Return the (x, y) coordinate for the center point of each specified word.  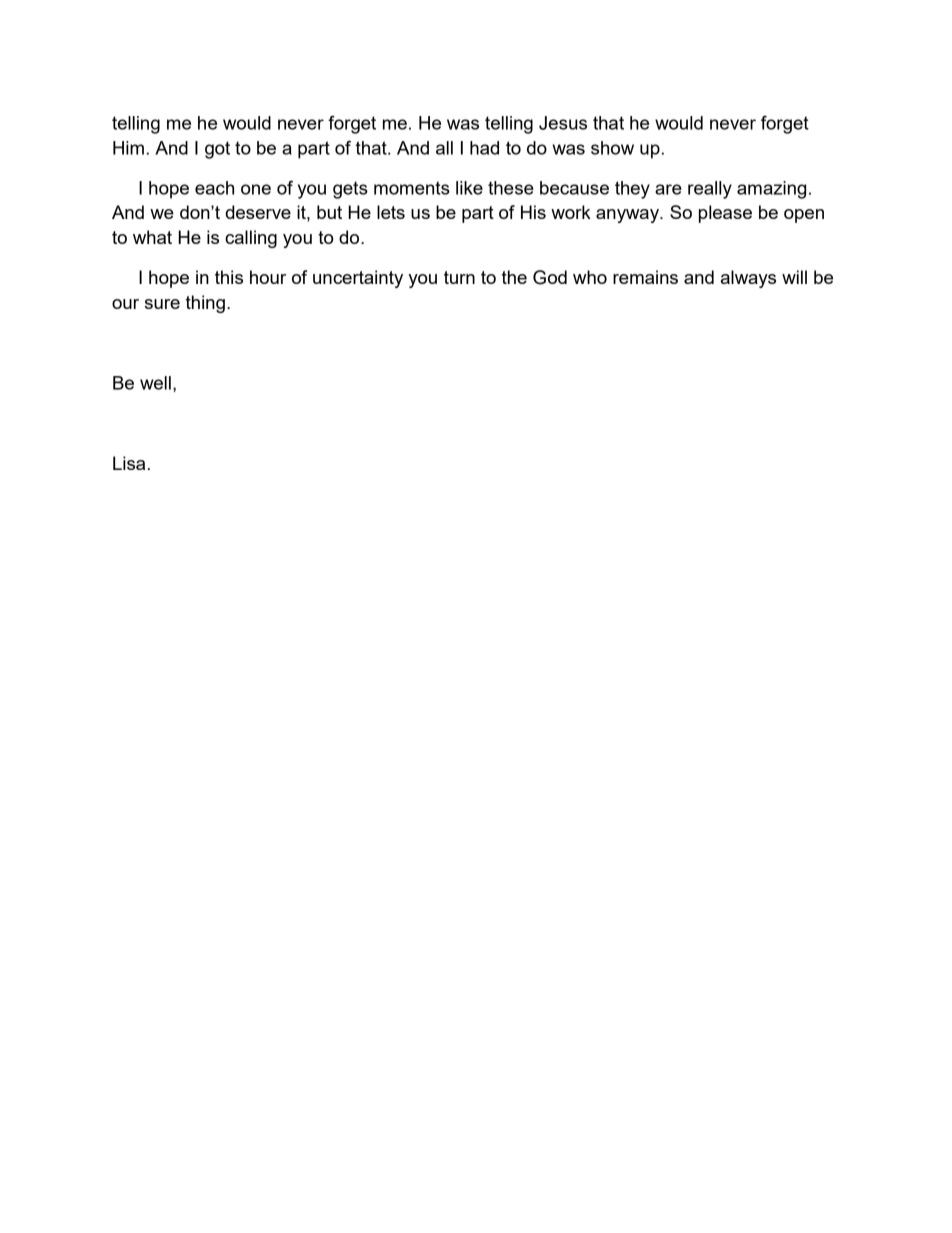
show (612, 148)
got (217, 150)
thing (205, 304)
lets (391, 212)
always (748, 279)
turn (459, 277)
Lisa (129, 463)
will (794, 277)
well (155, 383)
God (550, 277)
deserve (258, 212)
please (725, 214)
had (484, 148)
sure (162, 304)
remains (645, 277)
